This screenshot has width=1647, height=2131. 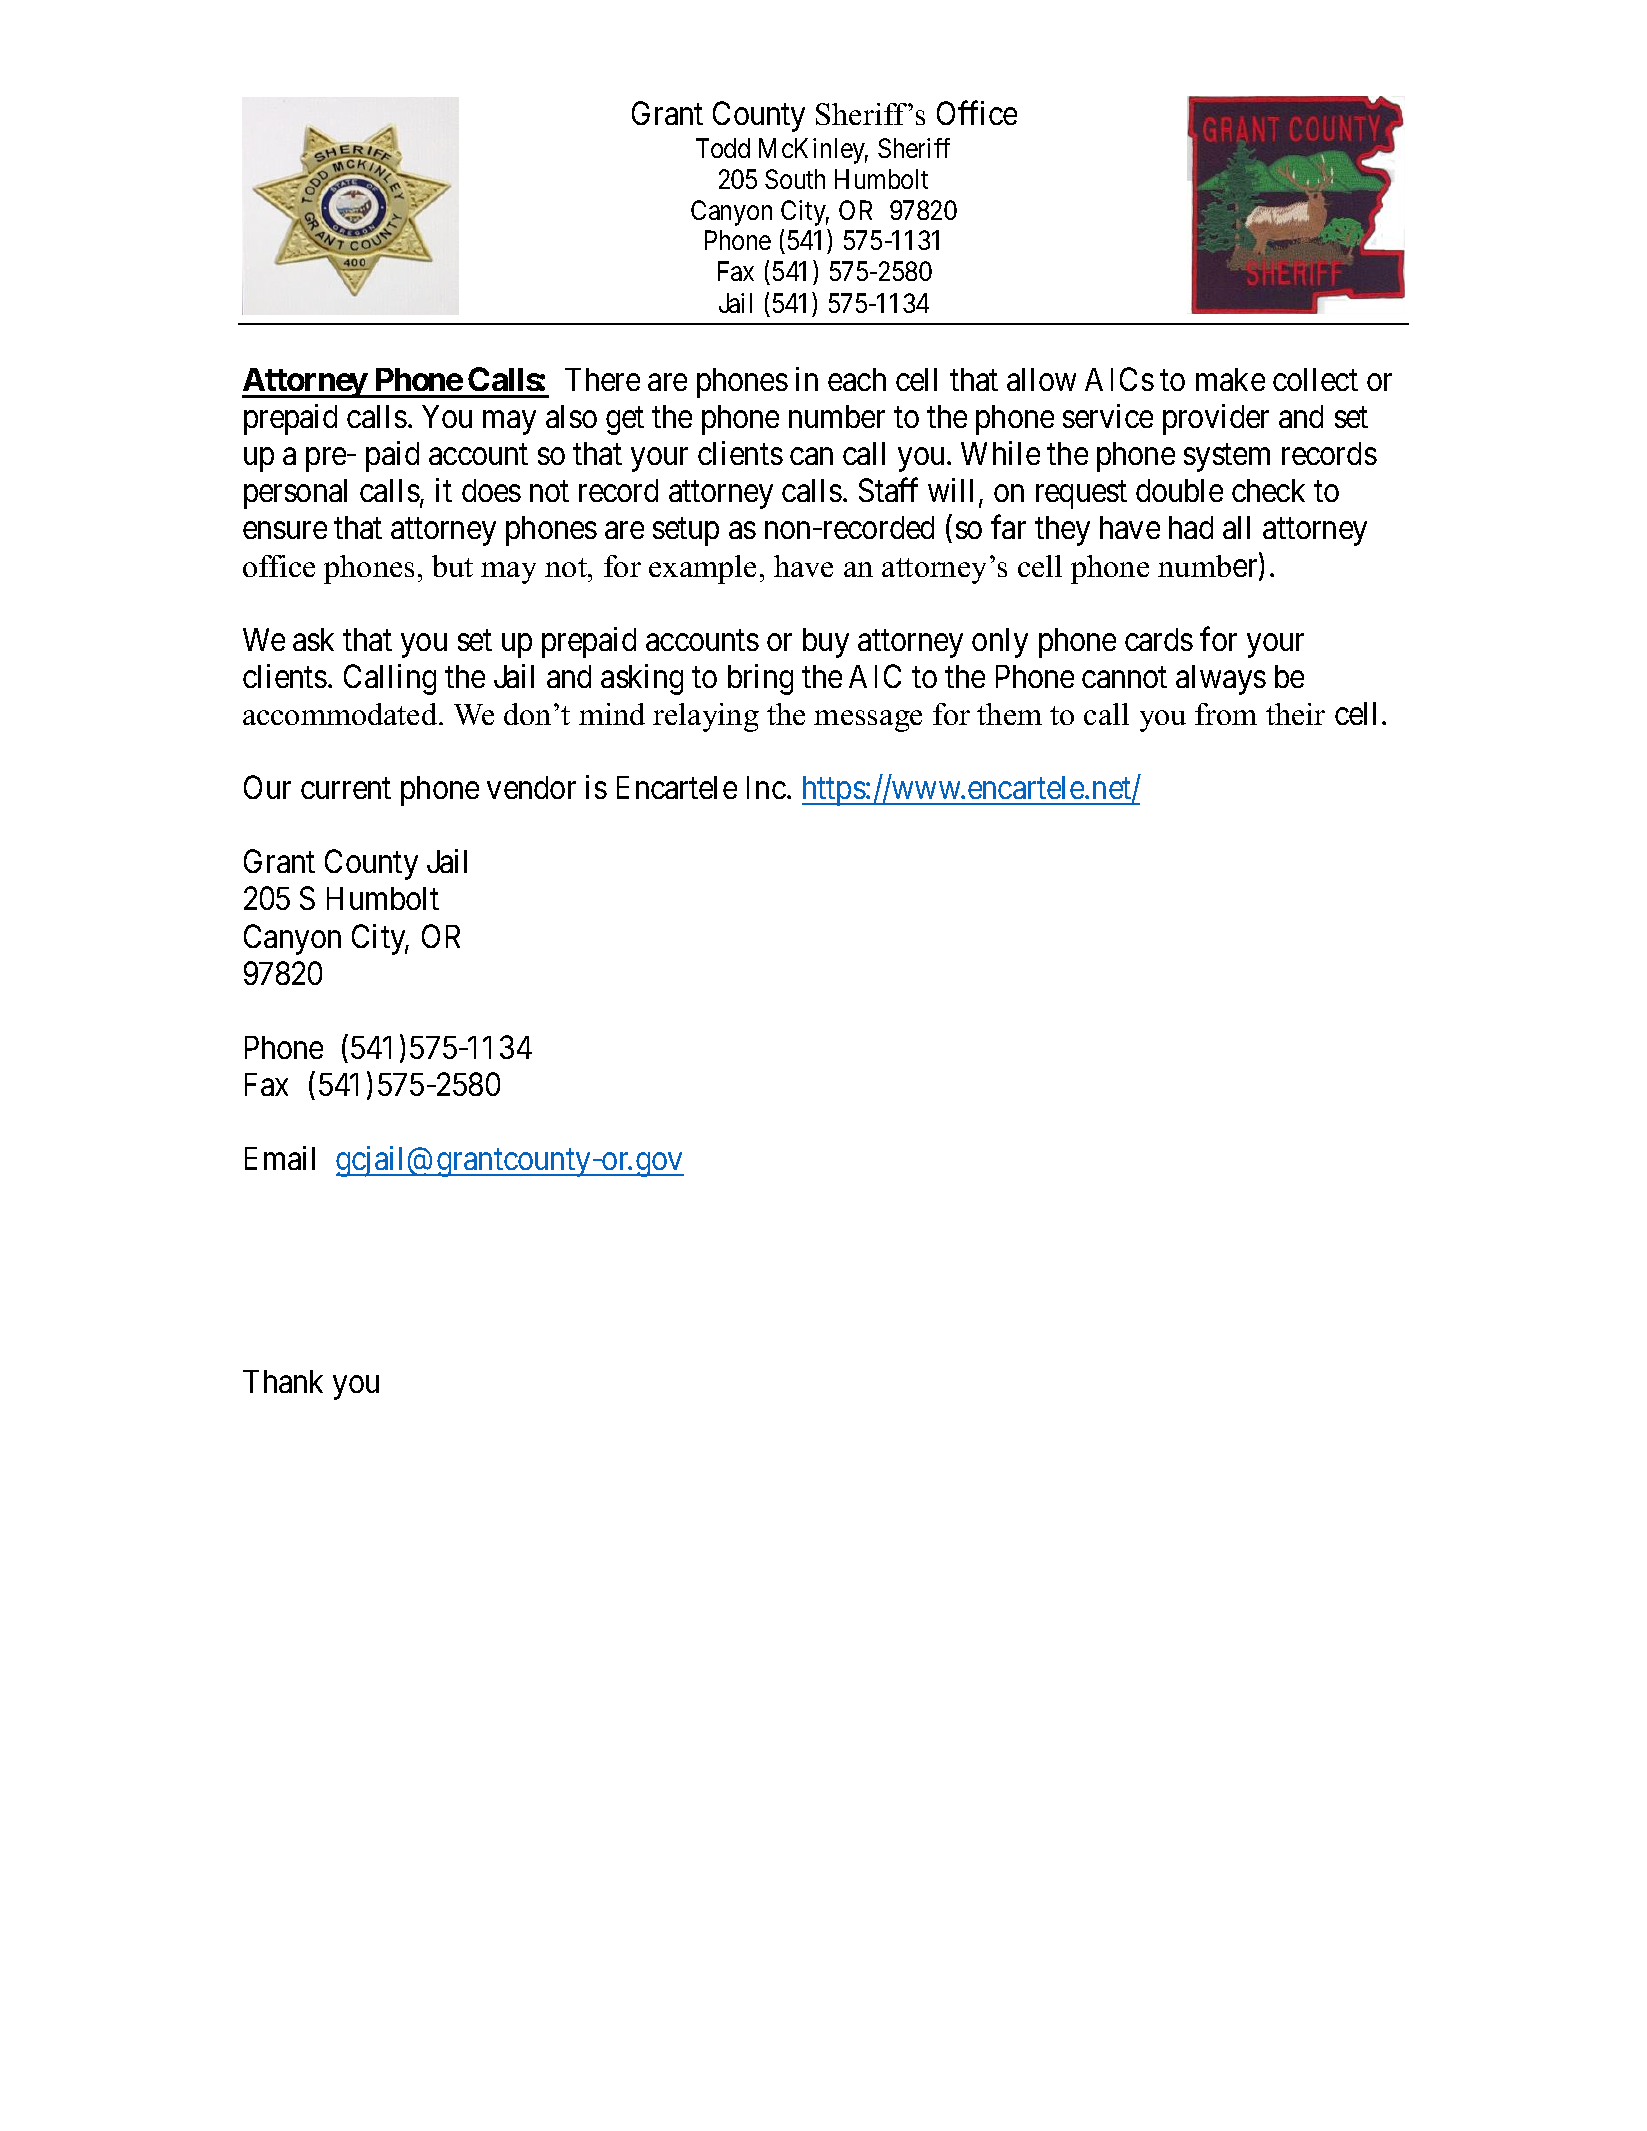 What do you see at coordinates (888, 490) in the screenshot?
I see `Staff` at bounding box center [888, 490].
